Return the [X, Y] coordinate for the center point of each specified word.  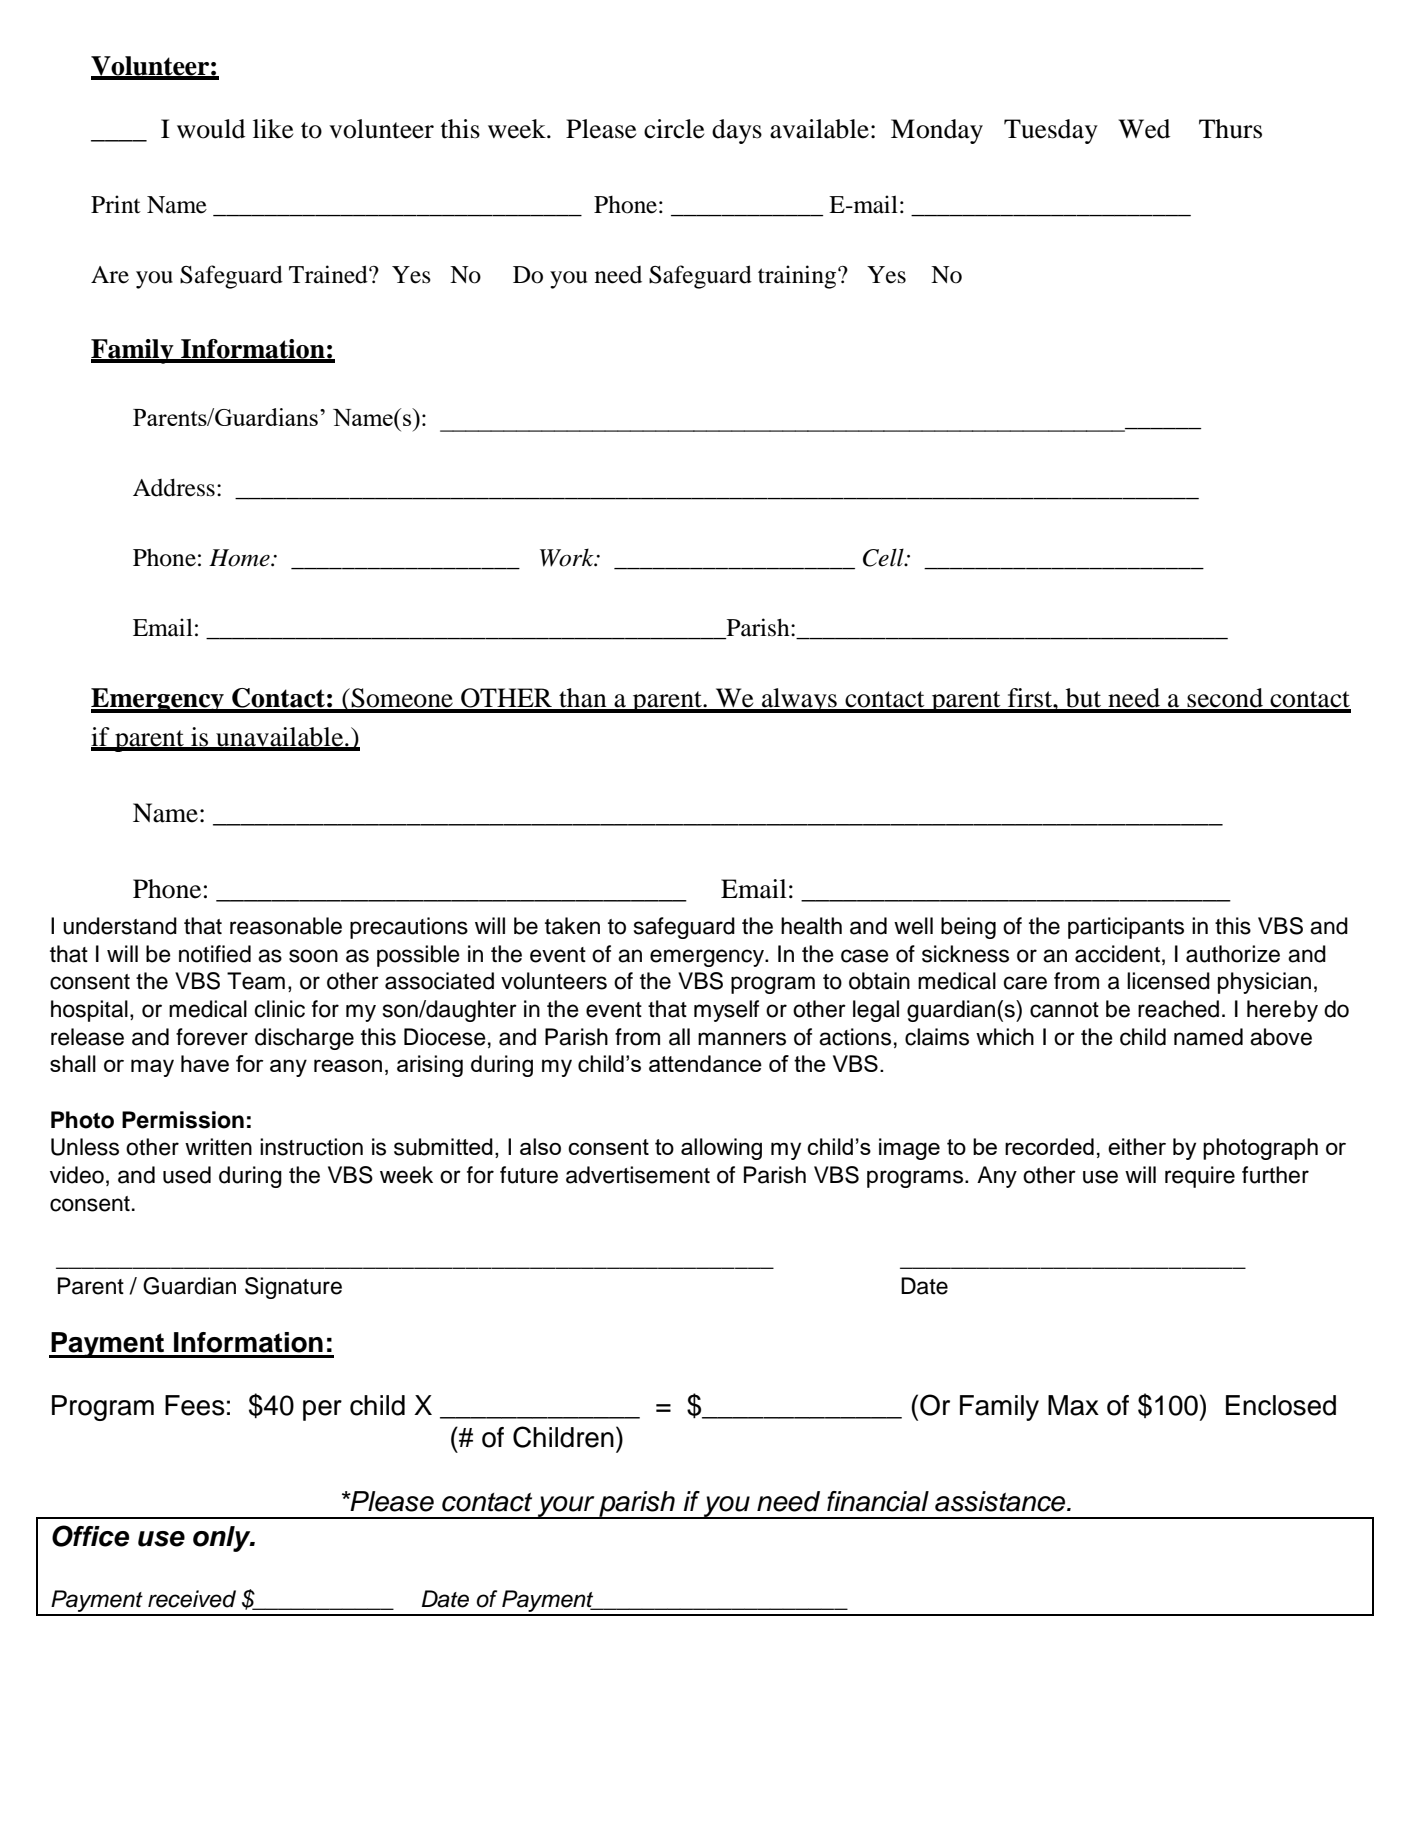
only [223, 1539]
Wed [1144, 129]
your [566, 1507]
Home [240, 558]
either [1137, 1146]
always [799, 700]
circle [674, 129]
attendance [705, 1063]
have [205, 1063]
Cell [884, 557]
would [211, 129]
